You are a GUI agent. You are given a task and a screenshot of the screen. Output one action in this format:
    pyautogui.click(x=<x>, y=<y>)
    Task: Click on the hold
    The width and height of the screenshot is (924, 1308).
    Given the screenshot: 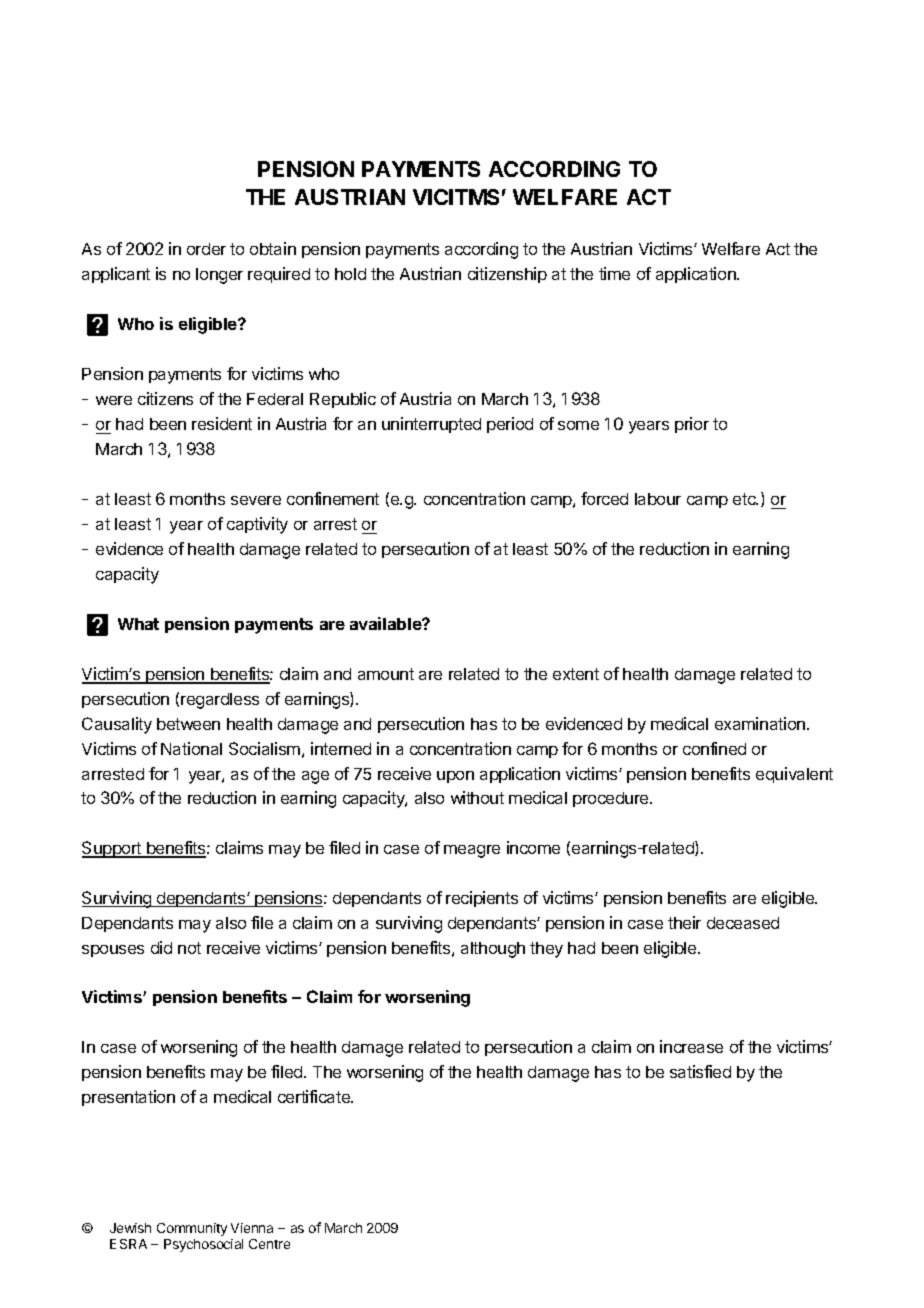 What is the action you would take?
    pyautogui.click(x=350, y=274)
